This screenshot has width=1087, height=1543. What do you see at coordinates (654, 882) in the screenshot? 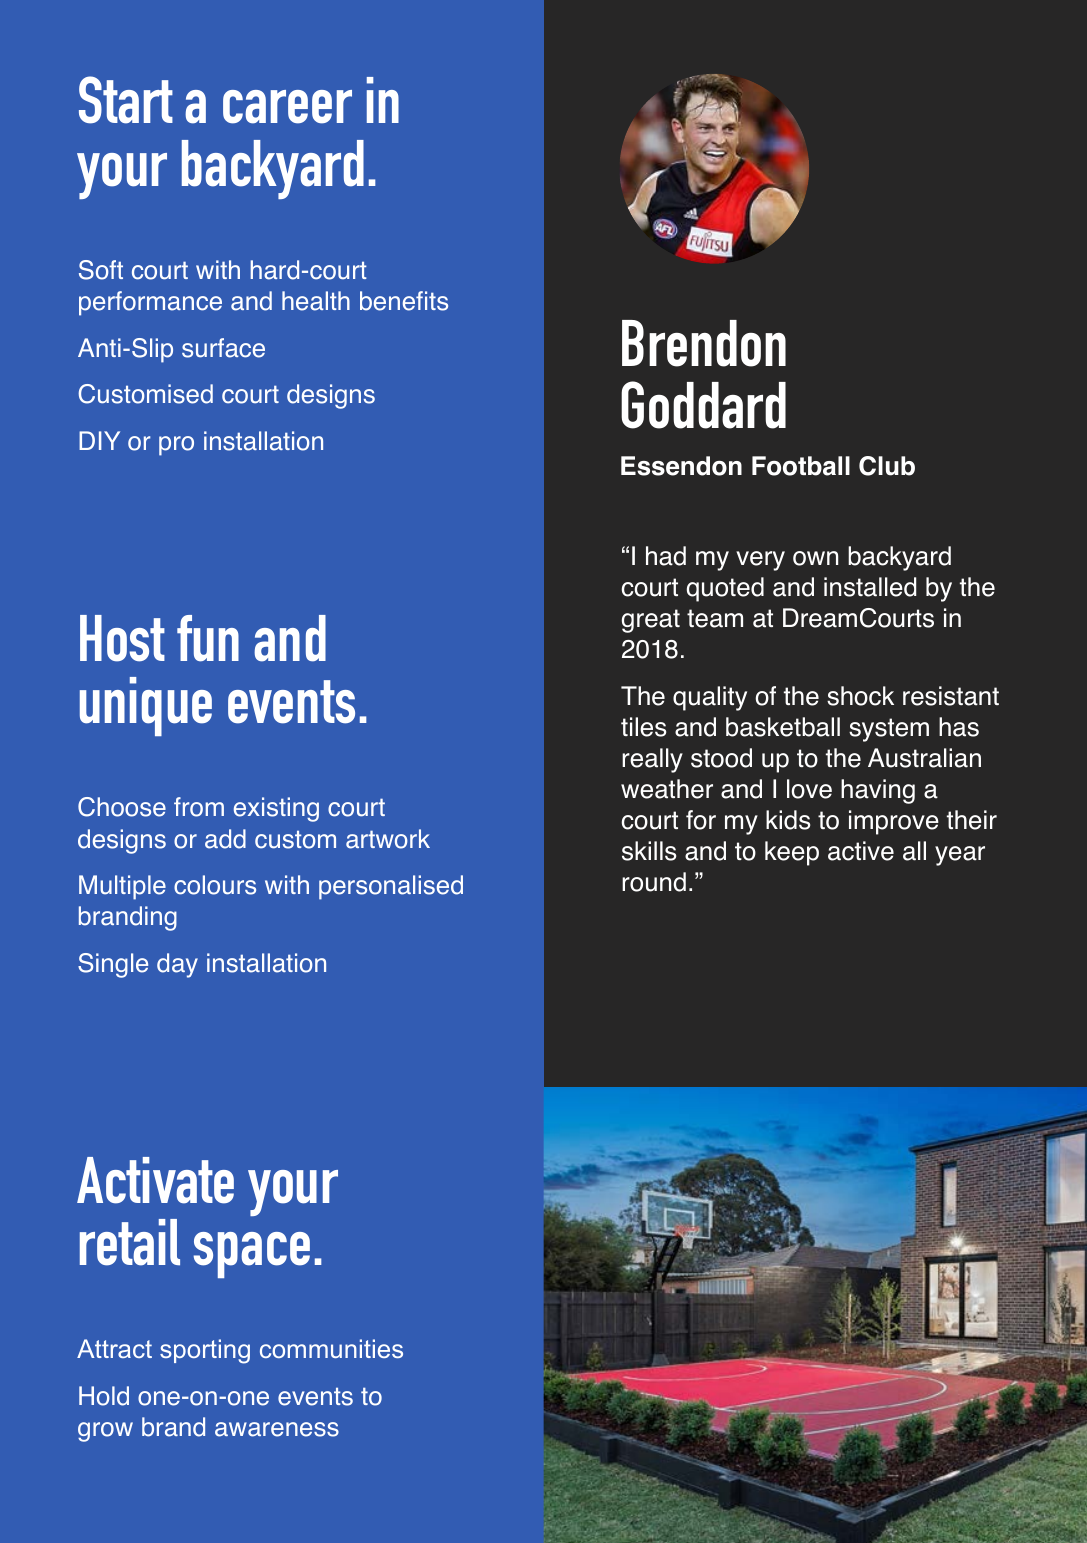
I see `round` at bounding box center [654, 882].
